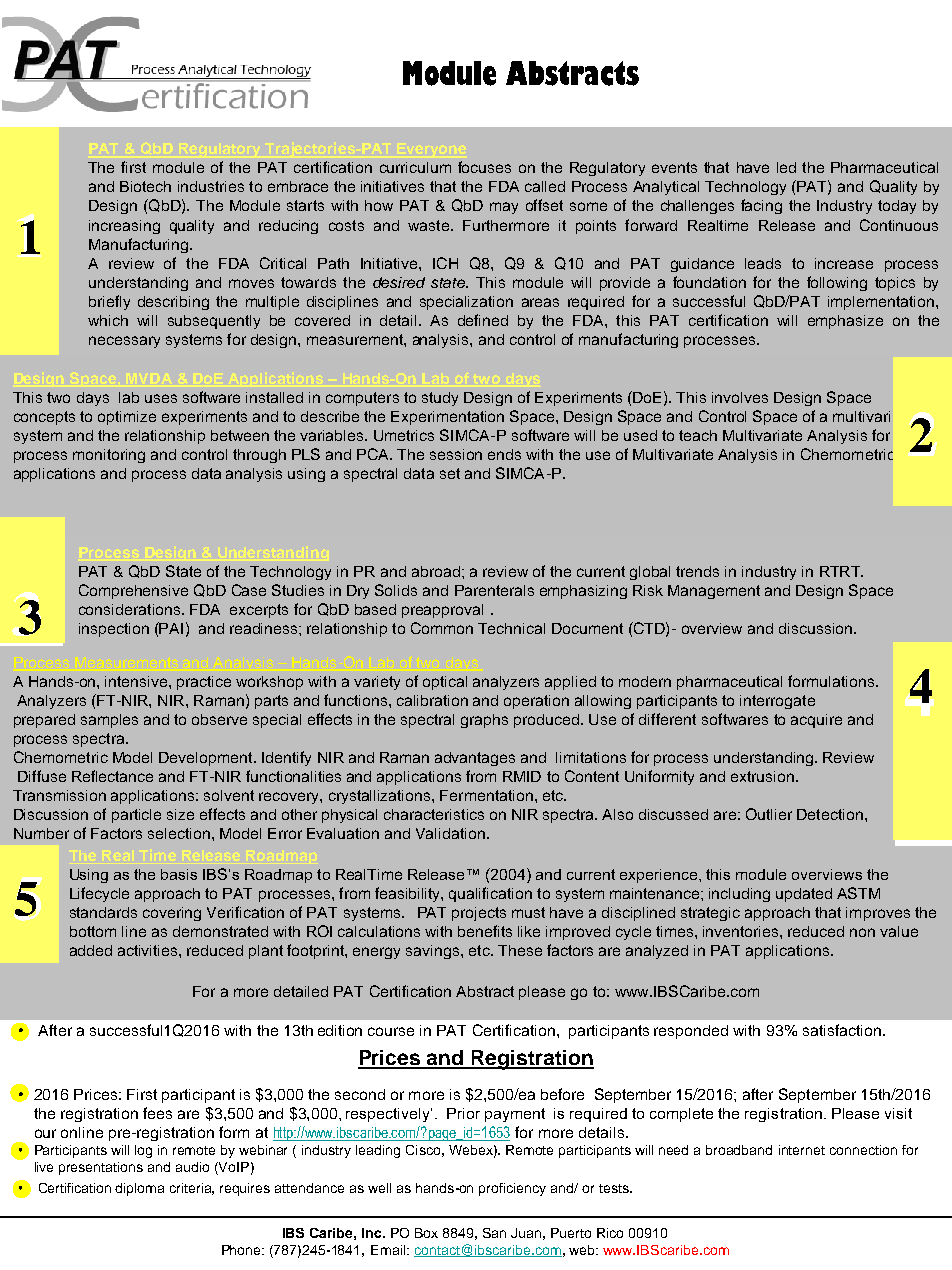  I want to click on basis, so click(179, 874).
